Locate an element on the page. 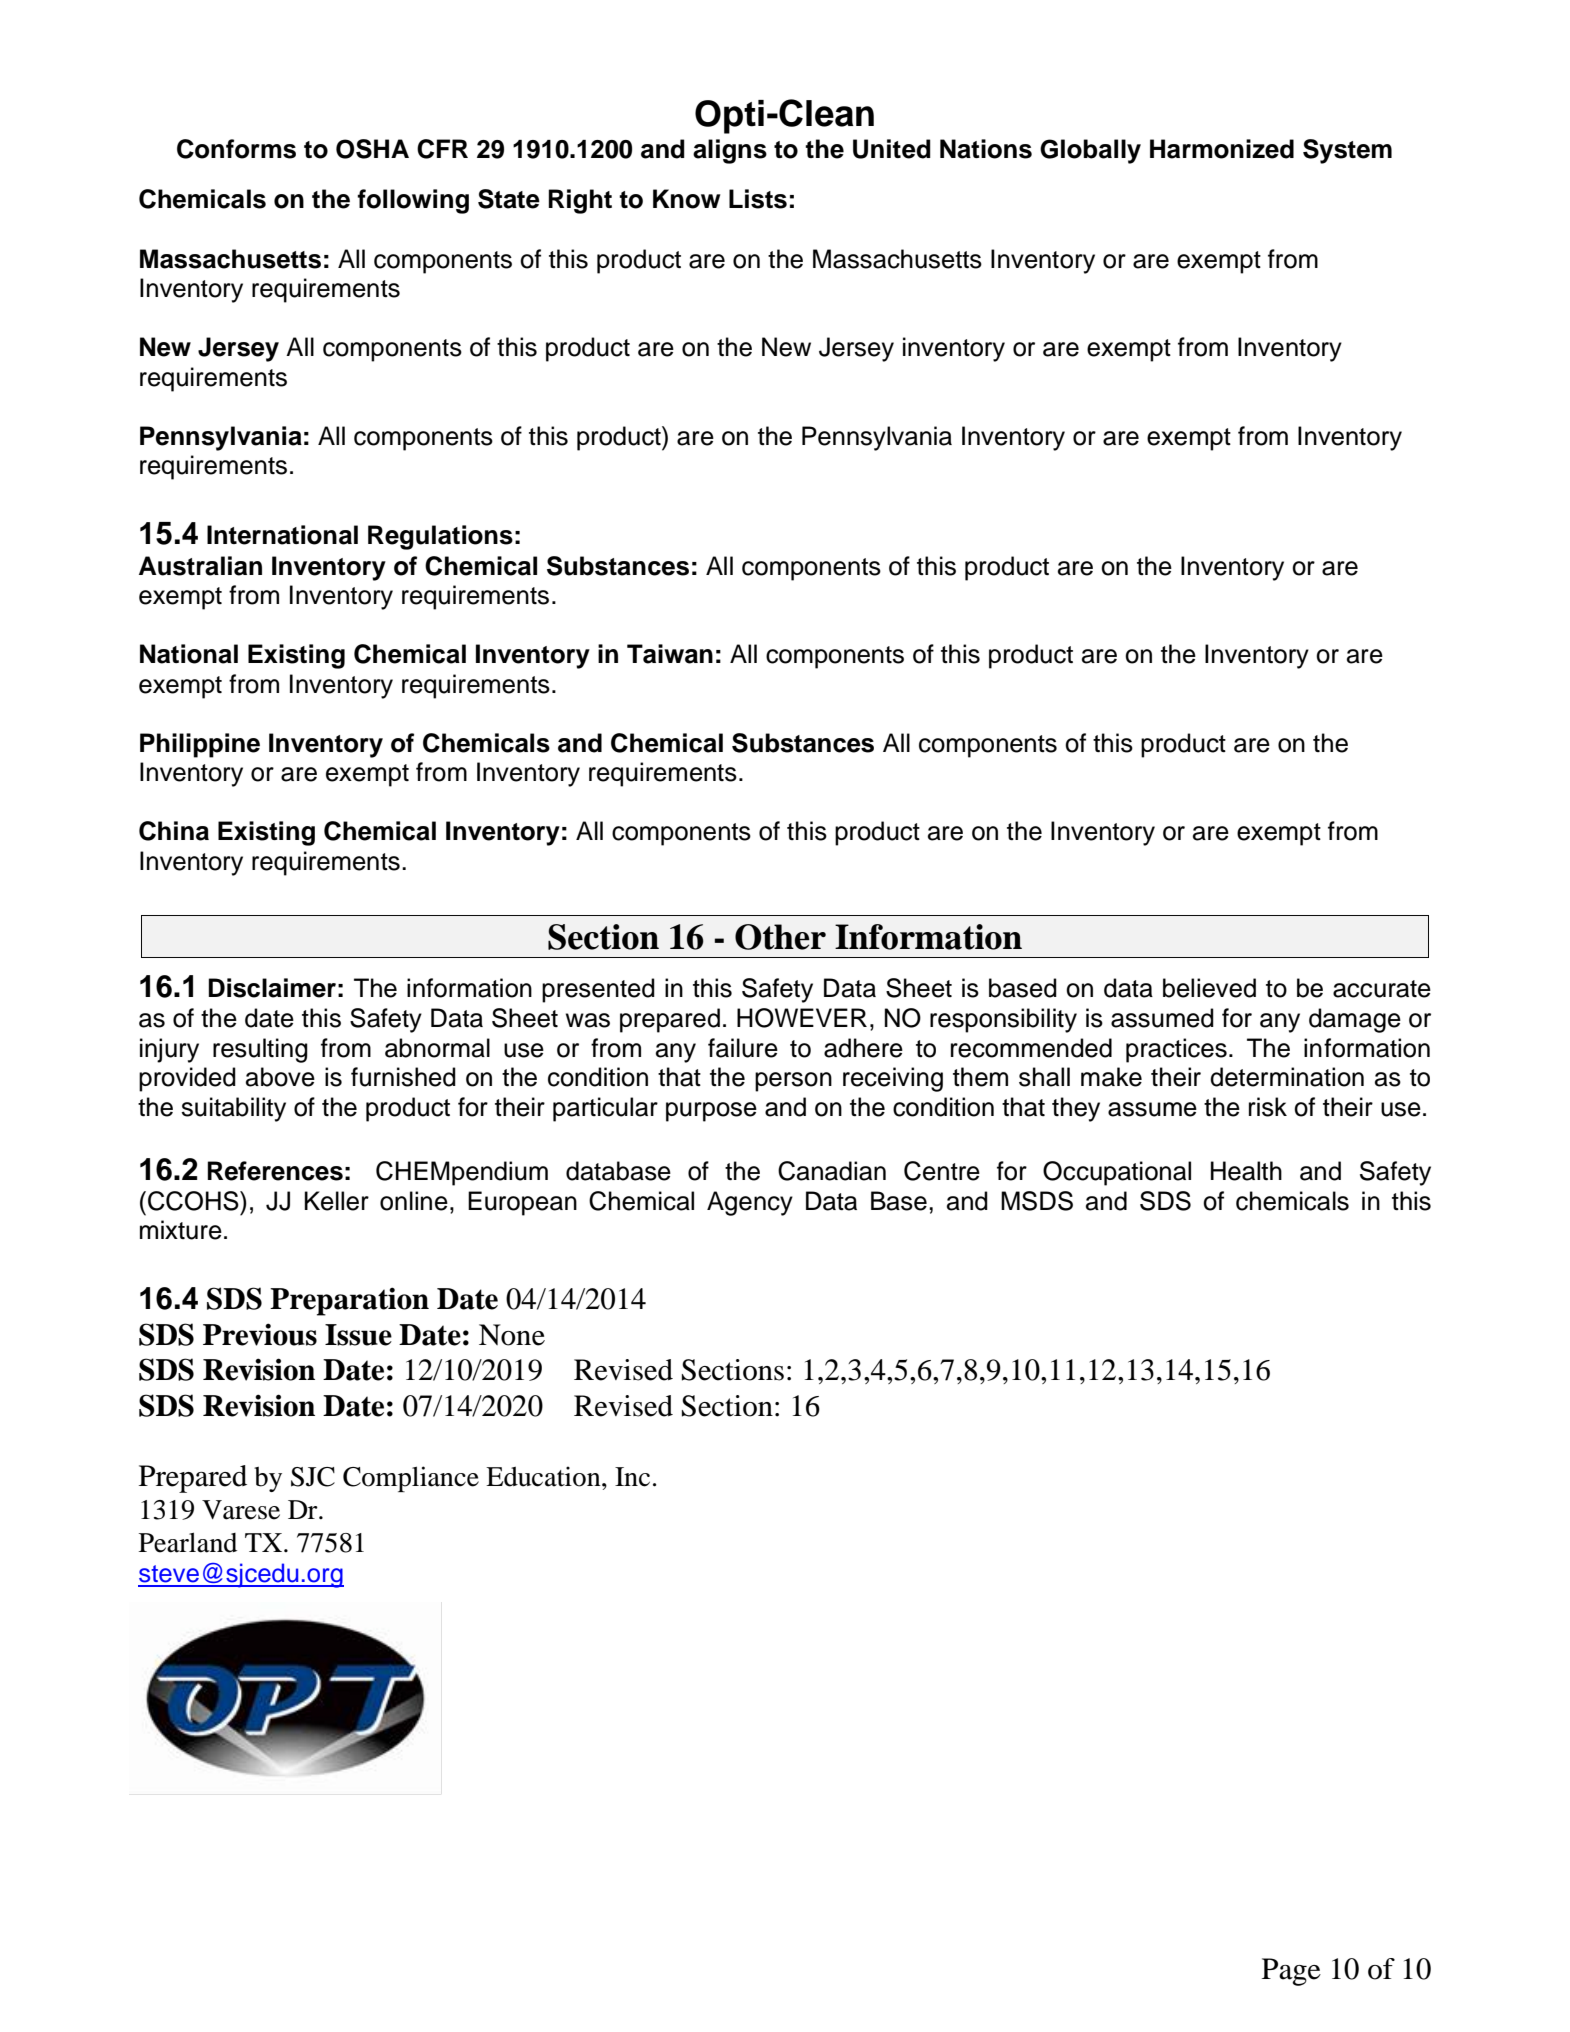 Image resolution: width=1570 pixels, height=2032 pixels. Education is located at coordinates (544, 1476).
